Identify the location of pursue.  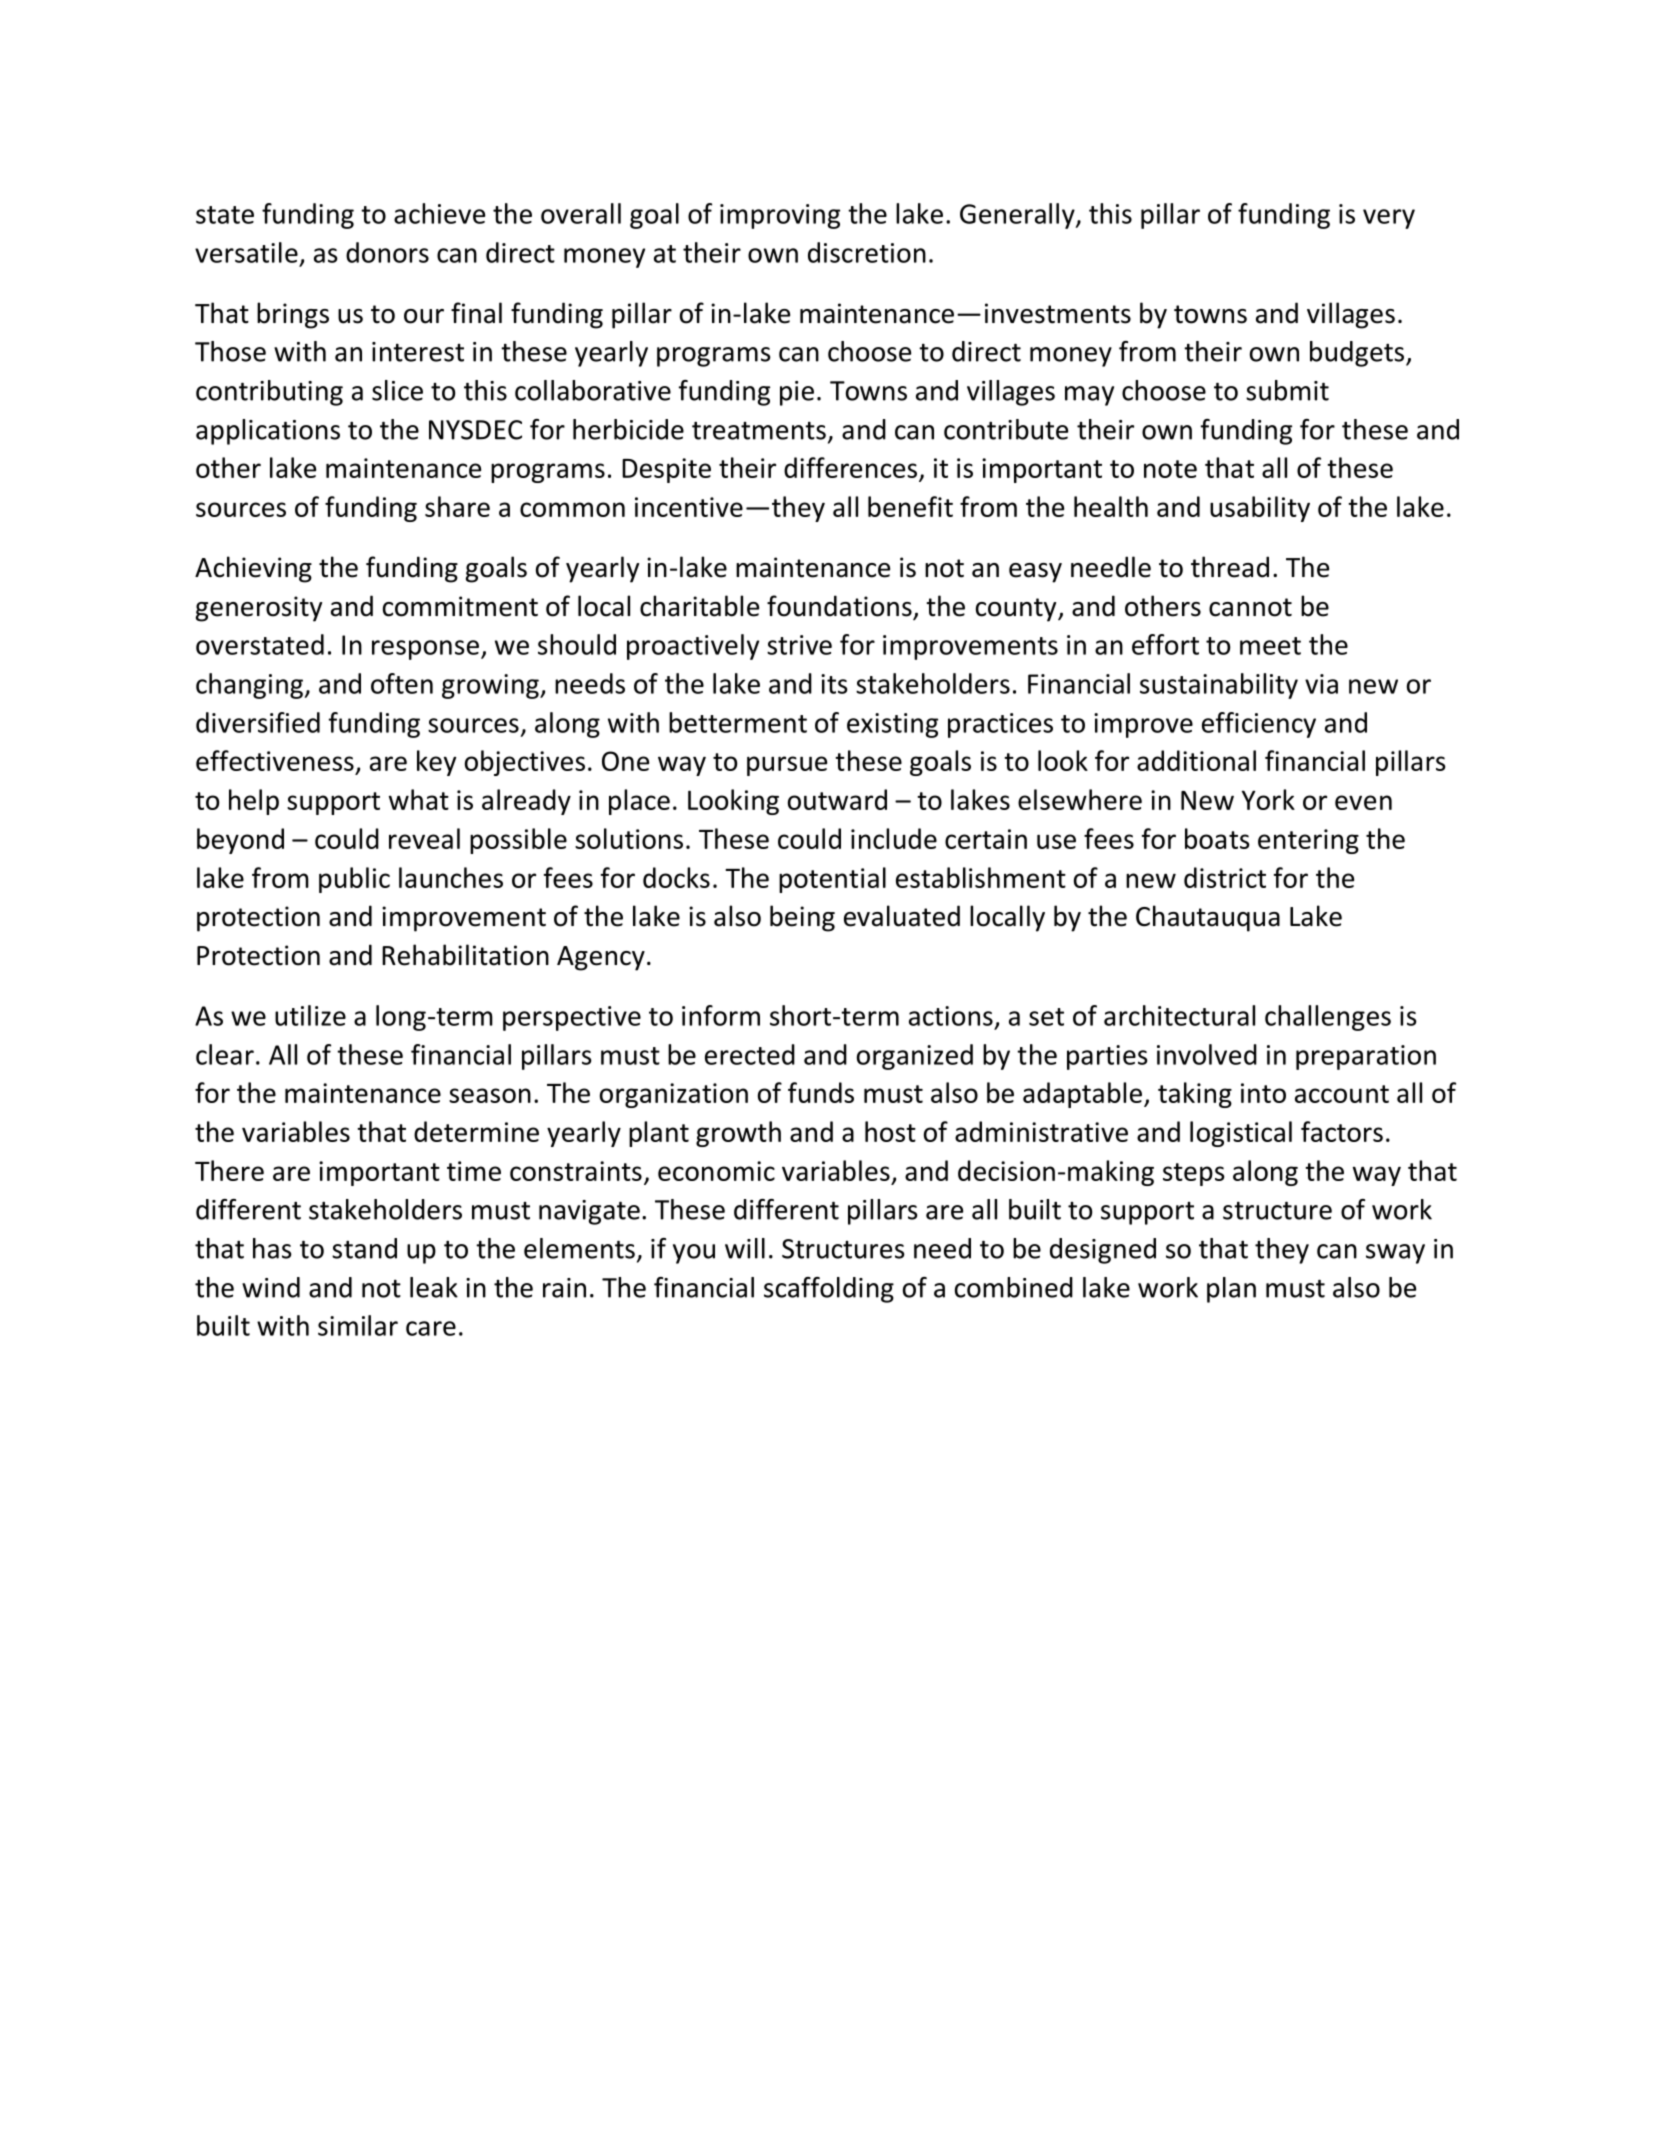
(787, 766).
